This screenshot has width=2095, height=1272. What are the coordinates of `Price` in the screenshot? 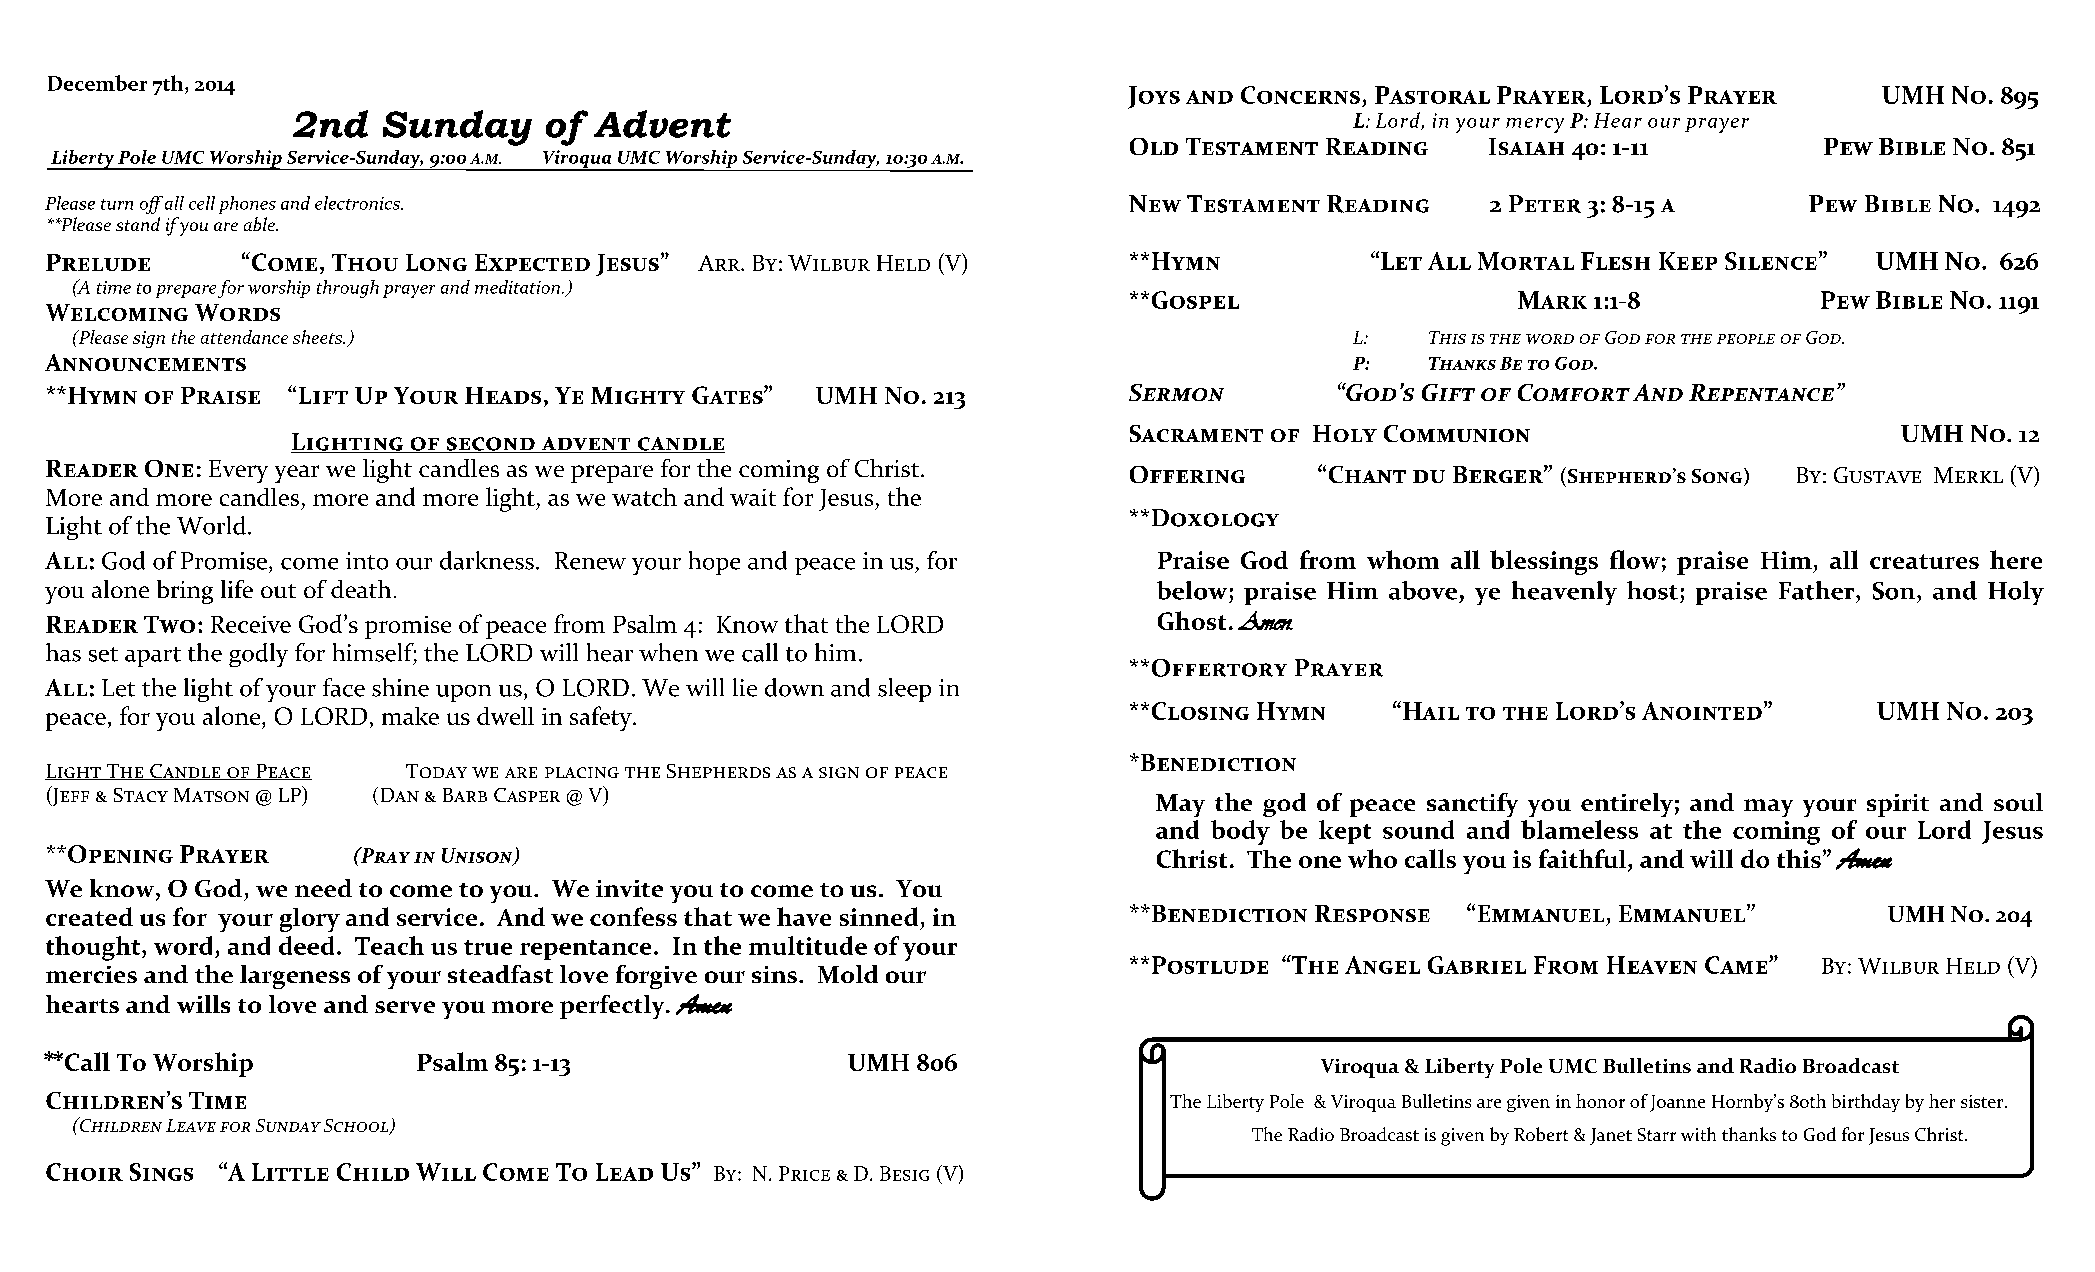 It's located at (804, 1173).
